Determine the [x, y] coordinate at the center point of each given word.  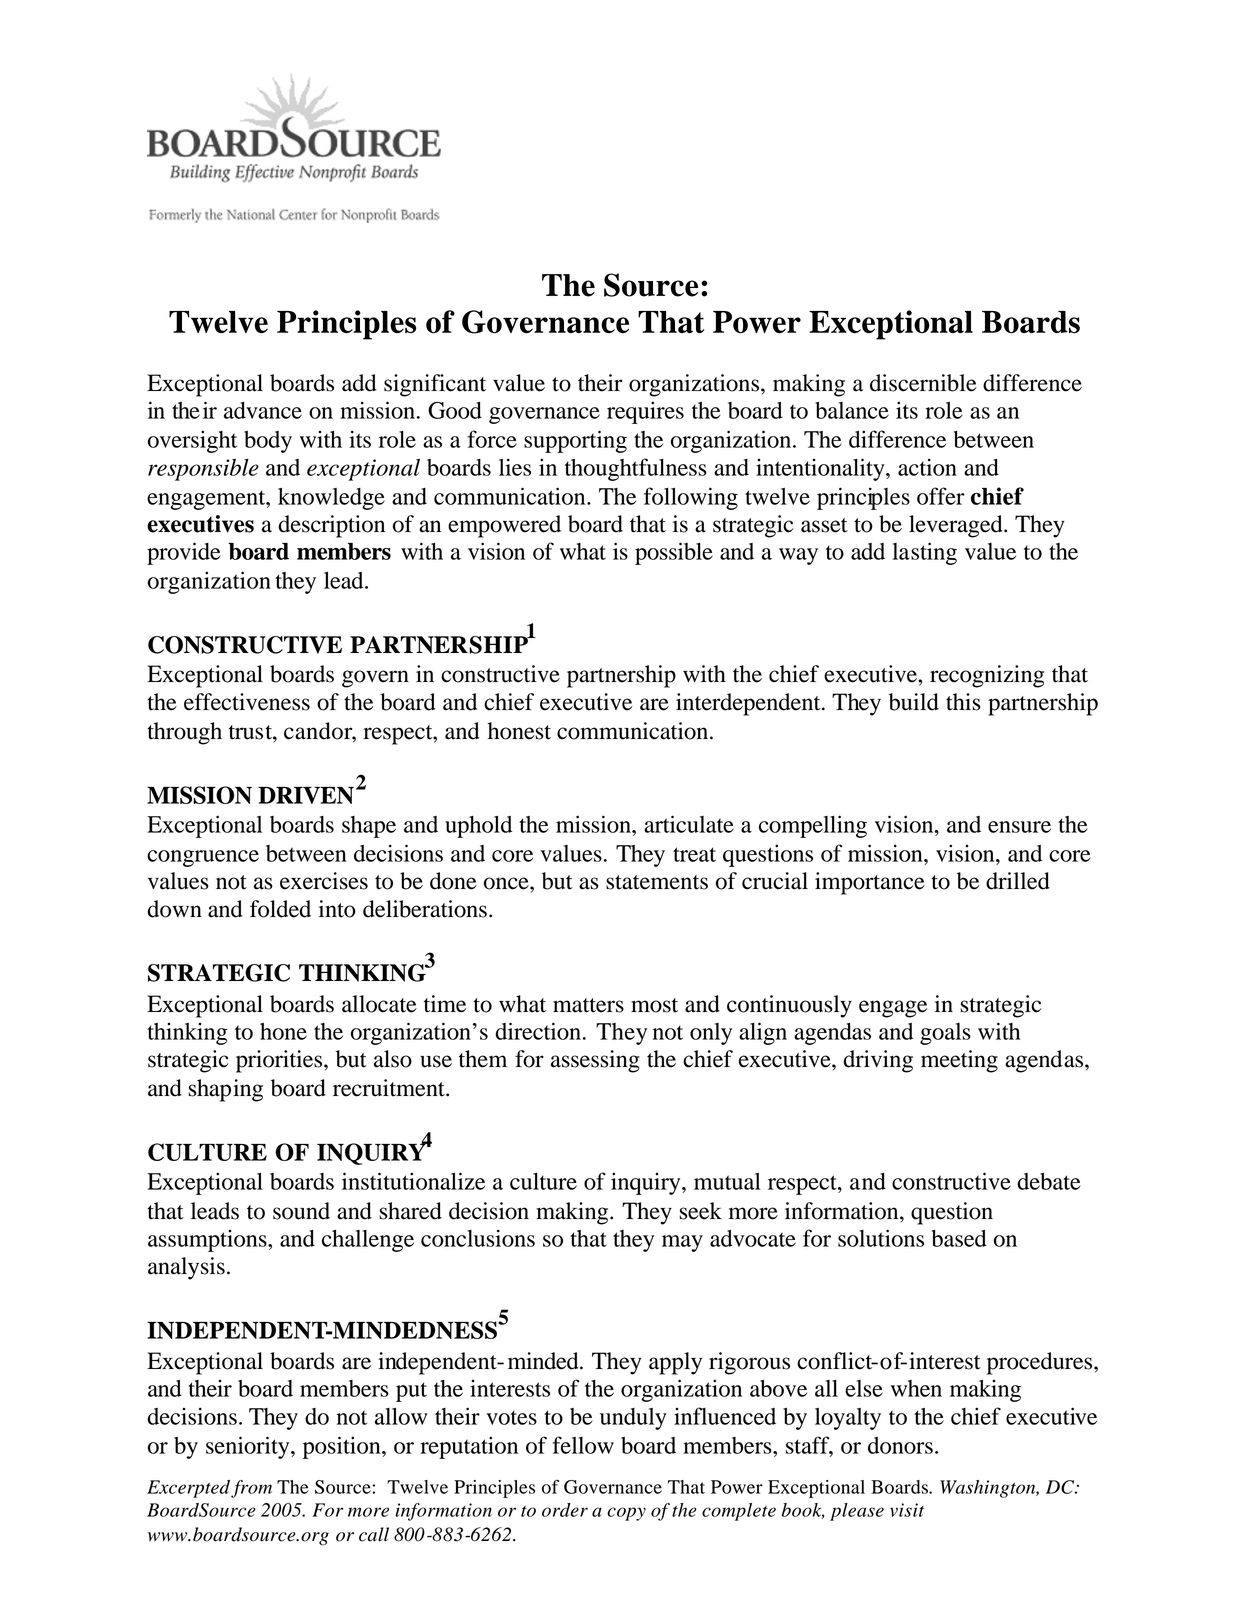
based [959, 1238]
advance [263, 410]
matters [588, 1005]
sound [301, 1211]
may [682, 1243]
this [963, 702]
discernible [923, 383]
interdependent [749, 704]
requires [645, 412]
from [251, 1489]
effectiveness [247, 702]
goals [945, 1034]
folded [280, 909]
